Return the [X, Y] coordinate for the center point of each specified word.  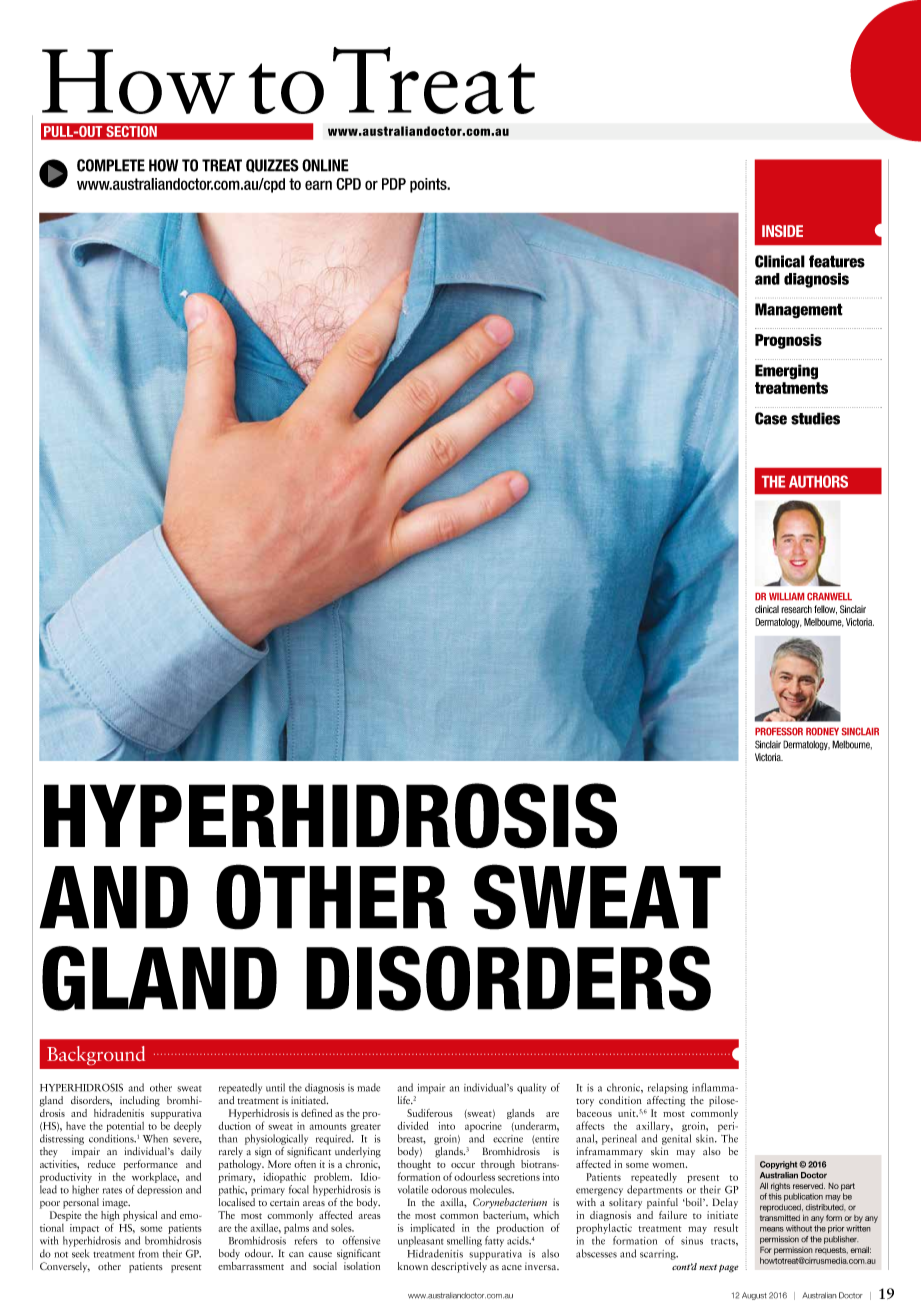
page [729, 1269]
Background [96, 1055]
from [149, 1253]
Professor [779, 732]
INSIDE [782, 231]
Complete [111, 165]
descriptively [459, 1266]
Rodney [822, 732]
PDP [394, 184]
